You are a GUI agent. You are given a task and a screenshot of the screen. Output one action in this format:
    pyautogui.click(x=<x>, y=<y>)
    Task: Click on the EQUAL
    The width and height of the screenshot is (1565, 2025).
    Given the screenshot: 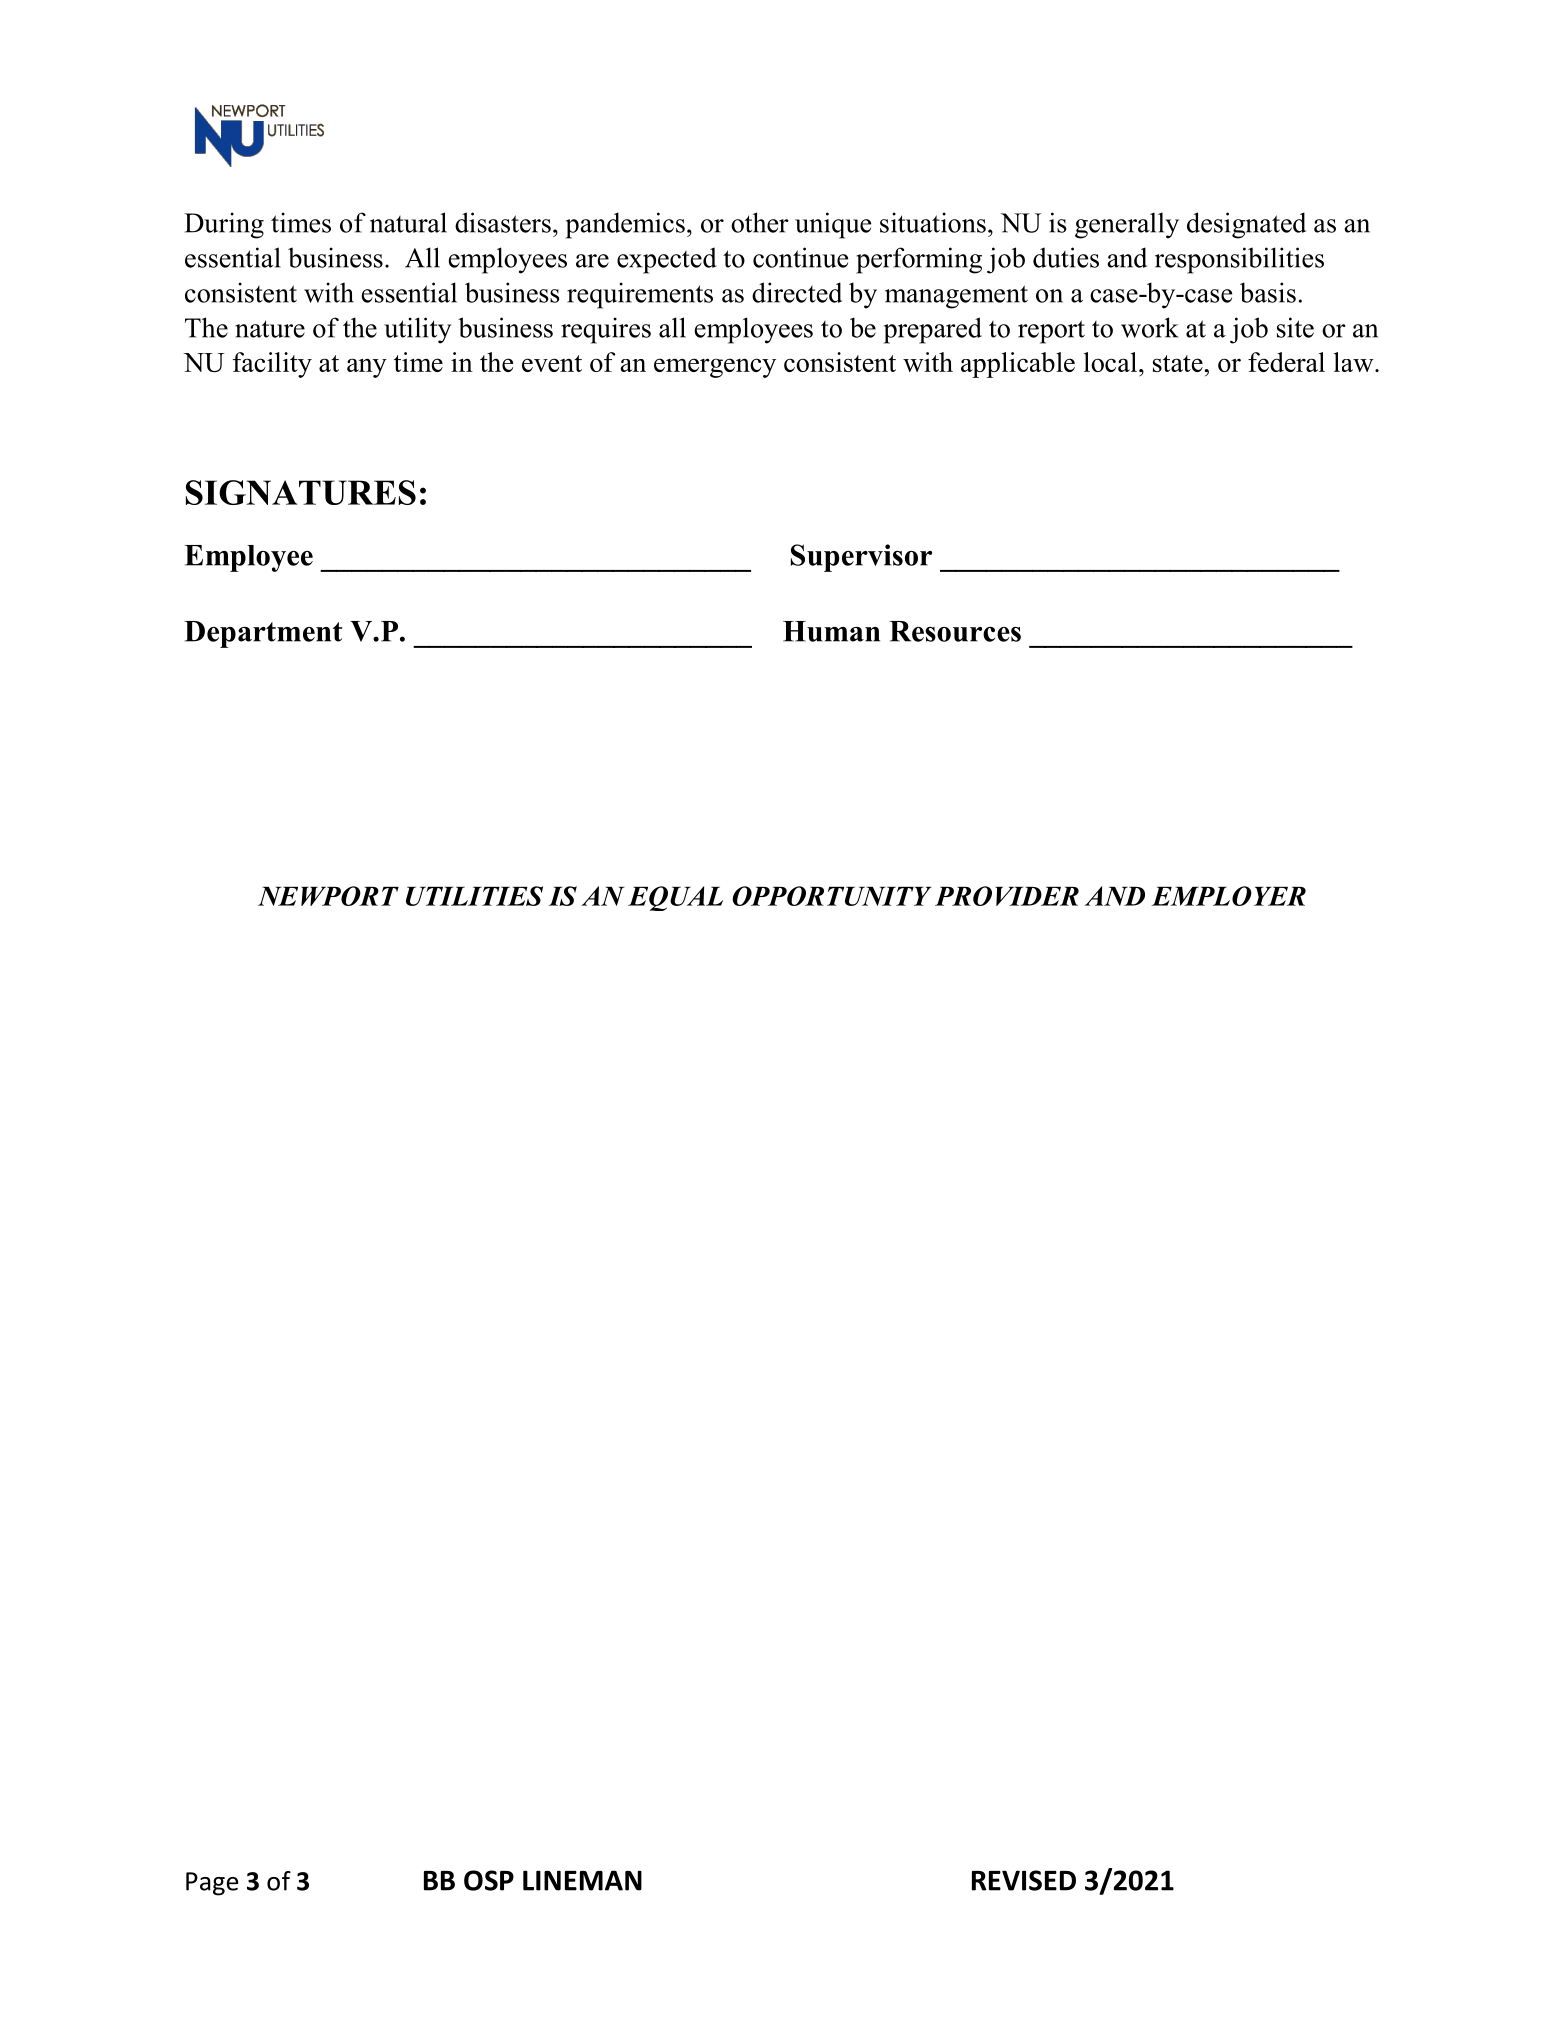 What is the action you would take?
    pyautogui.click(x=675, y=898)
